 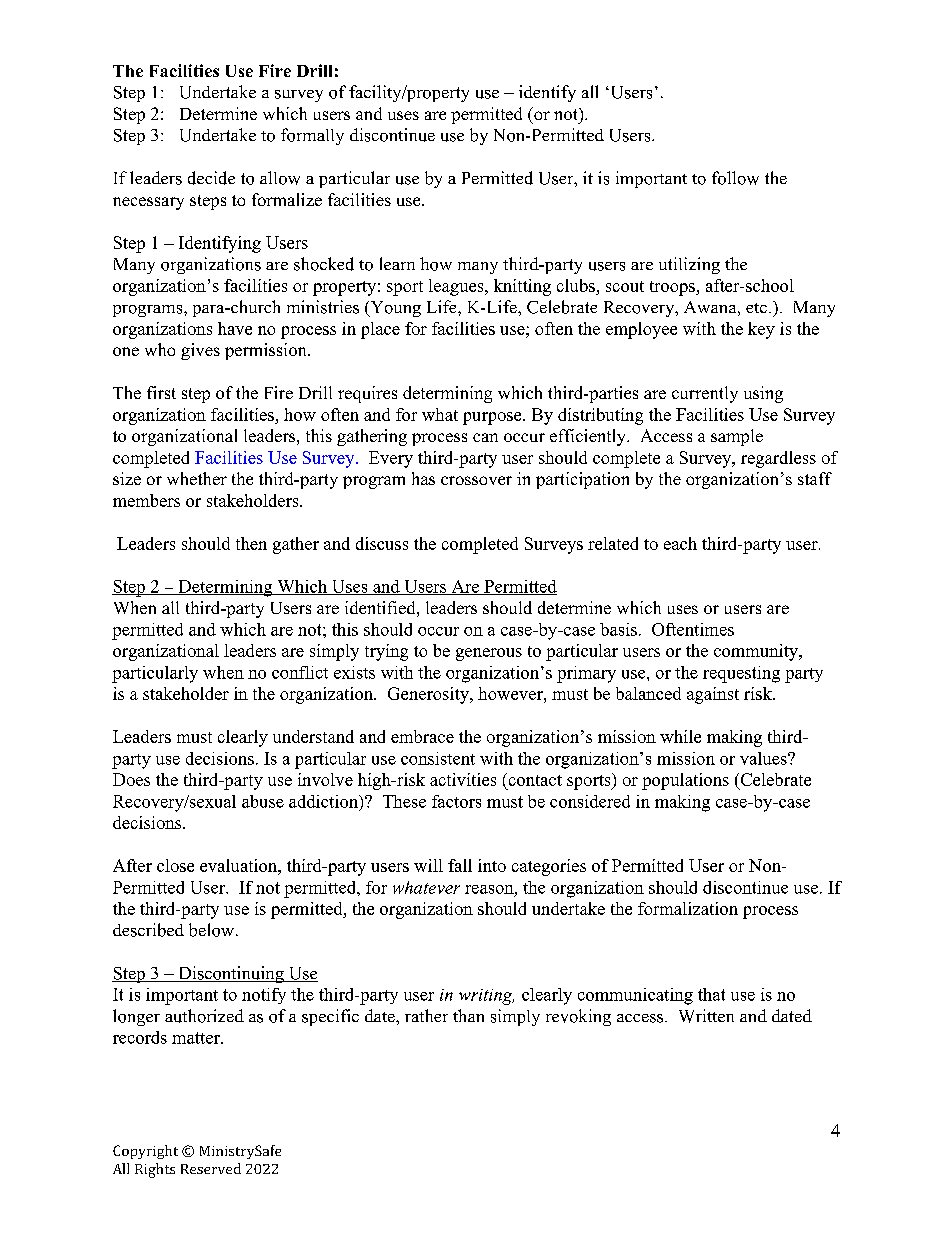 I want to click on Does, so click(x=131, y=779).
